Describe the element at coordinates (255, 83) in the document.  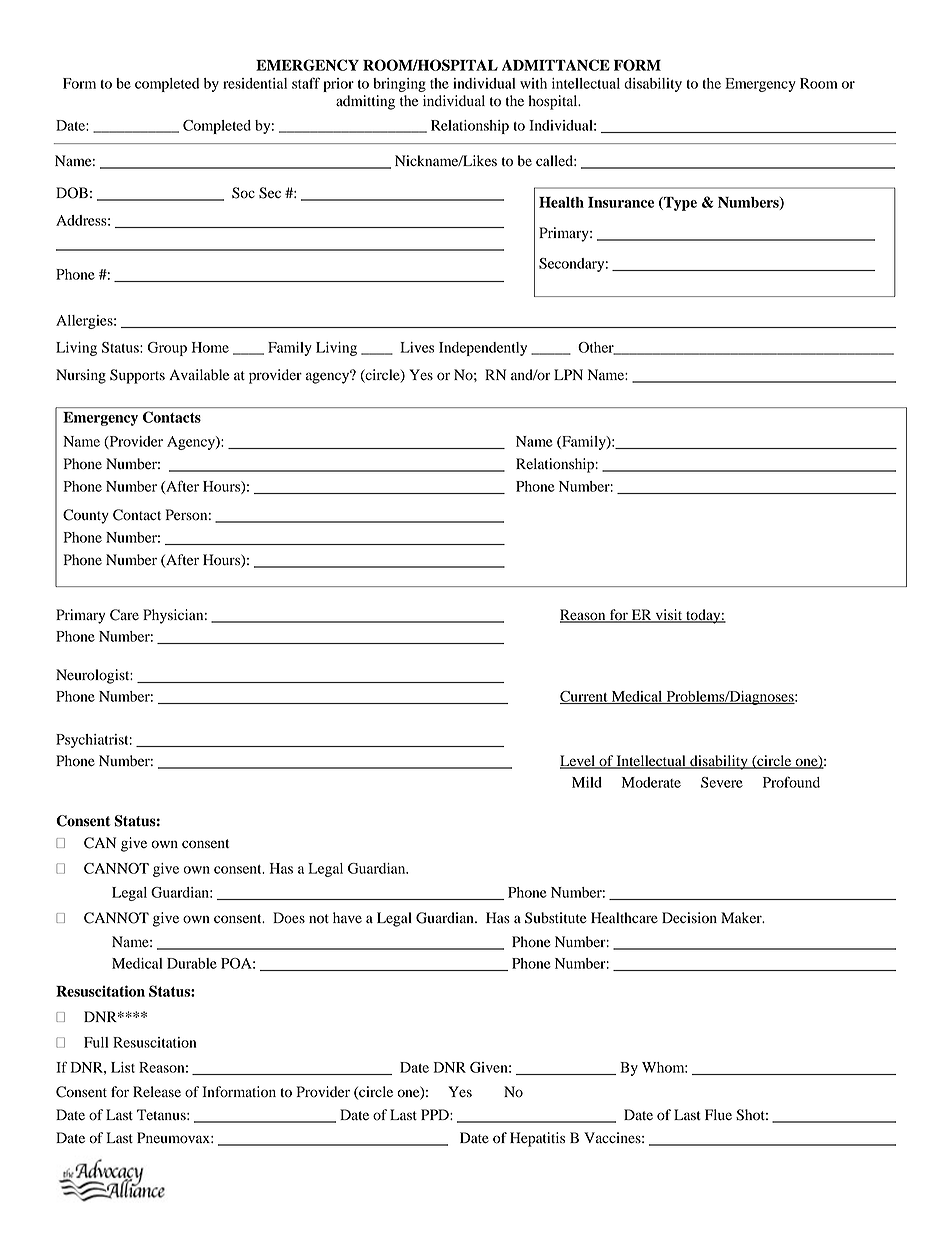
I see `residential` at that location.
